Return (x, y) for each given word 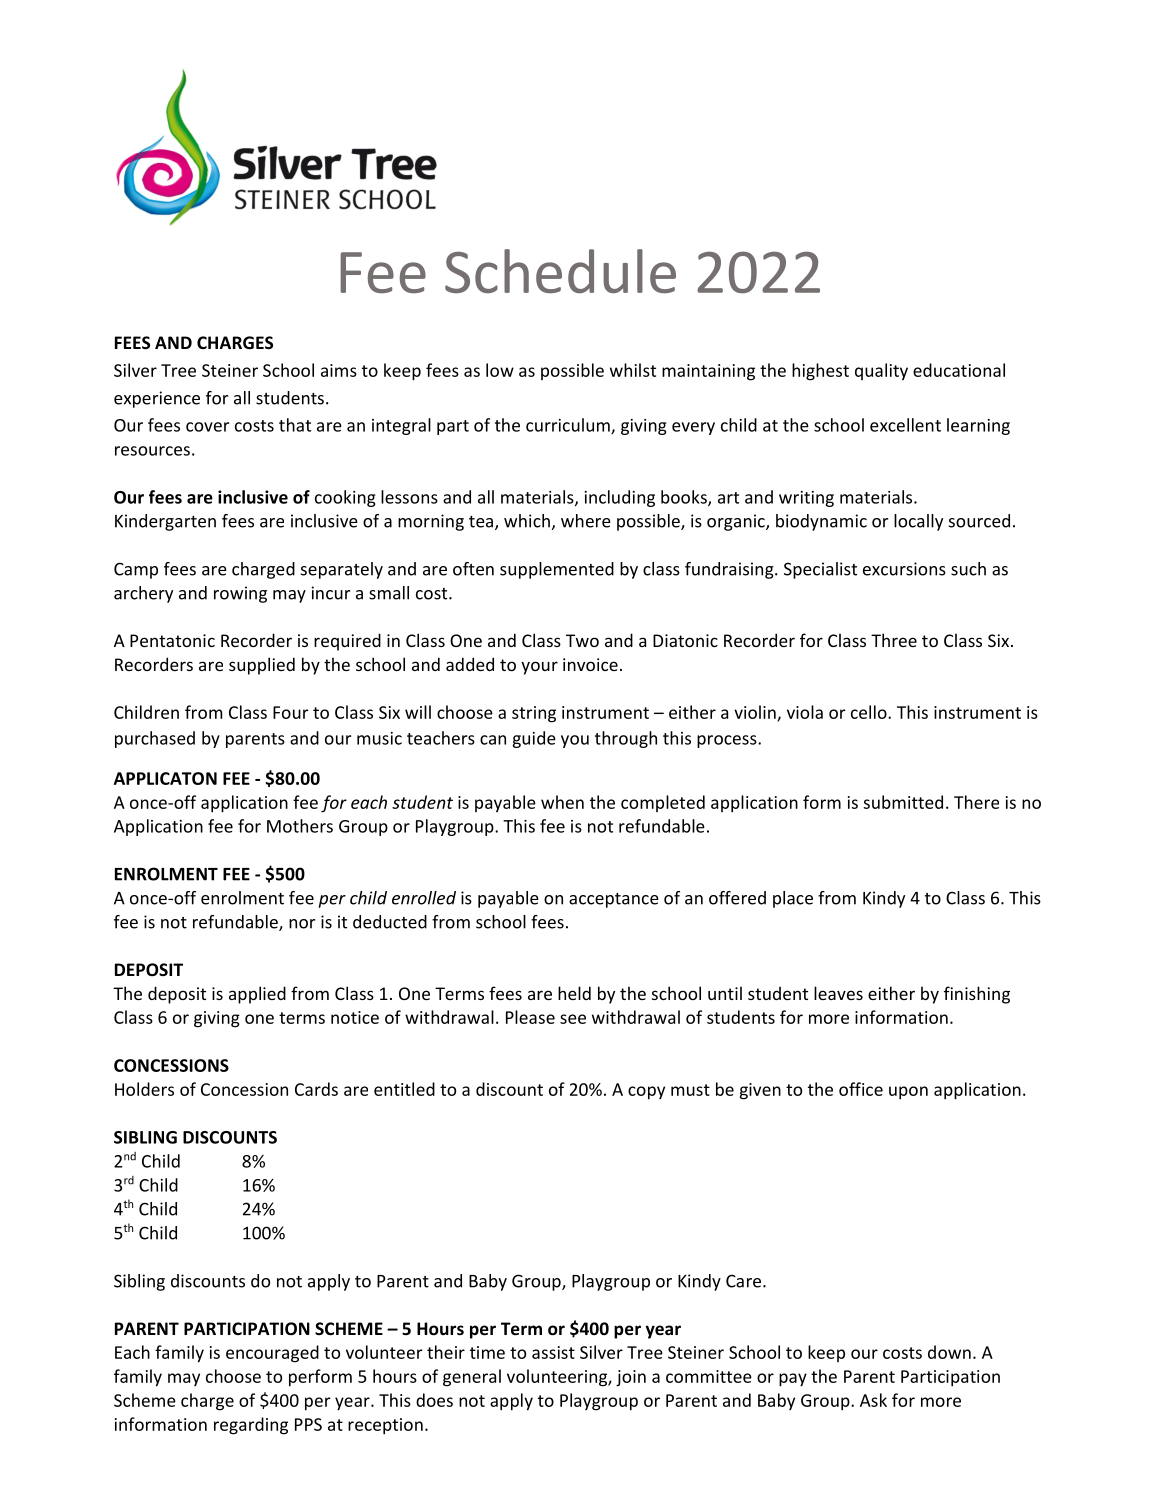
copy (646, 1093)
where (586, 521)
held (574, 993)
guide (534, 739)
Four (291, 712)
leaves (838, 993)
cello (870, 712)
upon (908, 1093)
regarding (251, 1426)
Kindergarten (165, 522)
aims (339, 370)
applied (257, 995)
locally (918, 522)
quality (881, 372)
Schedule (560, 271)
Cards (316, 1089)
